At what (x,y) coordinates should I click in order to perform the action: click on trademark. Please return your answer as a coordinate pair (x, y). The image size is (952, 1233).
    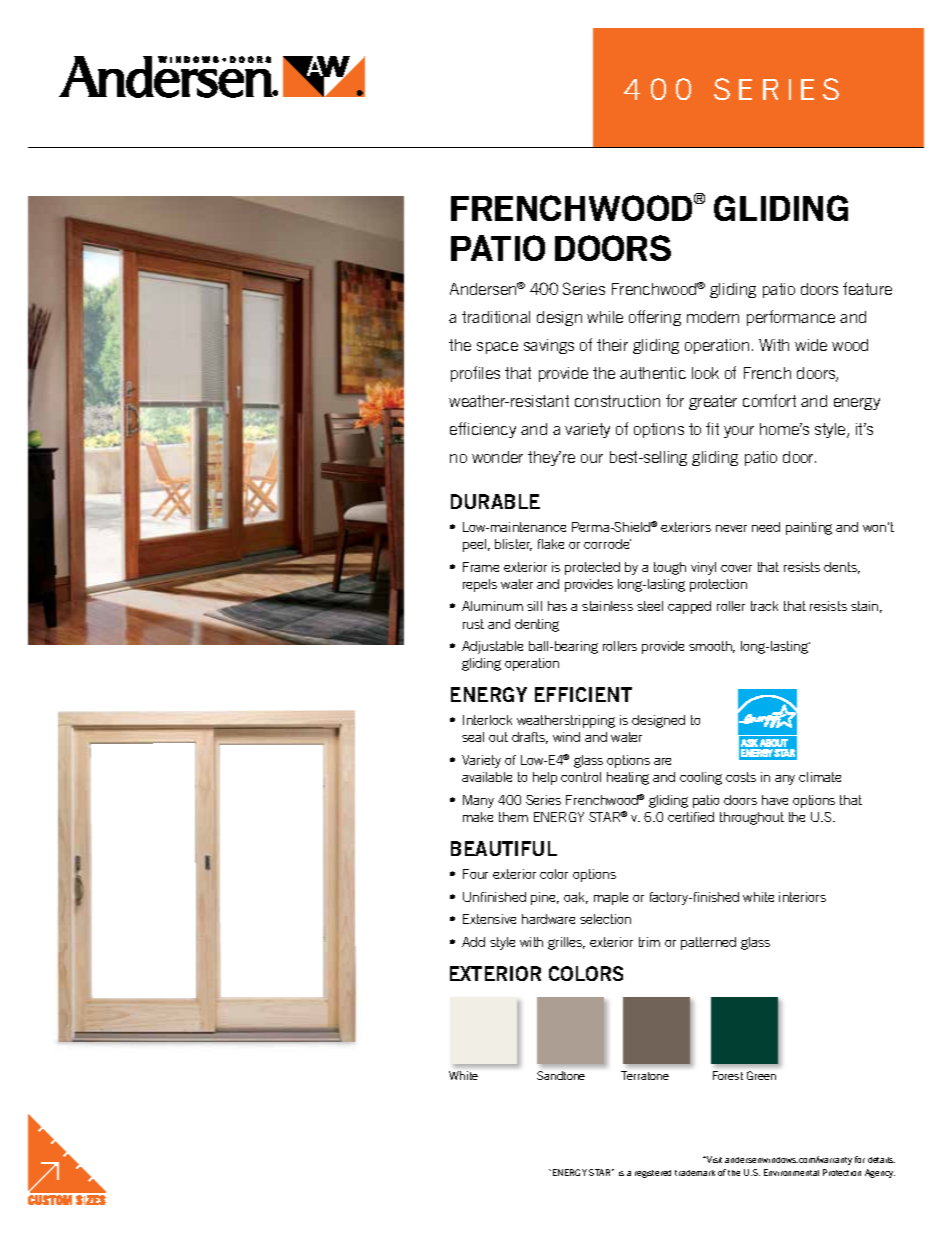
    Looking at the image, I should click on (695, 1173).
